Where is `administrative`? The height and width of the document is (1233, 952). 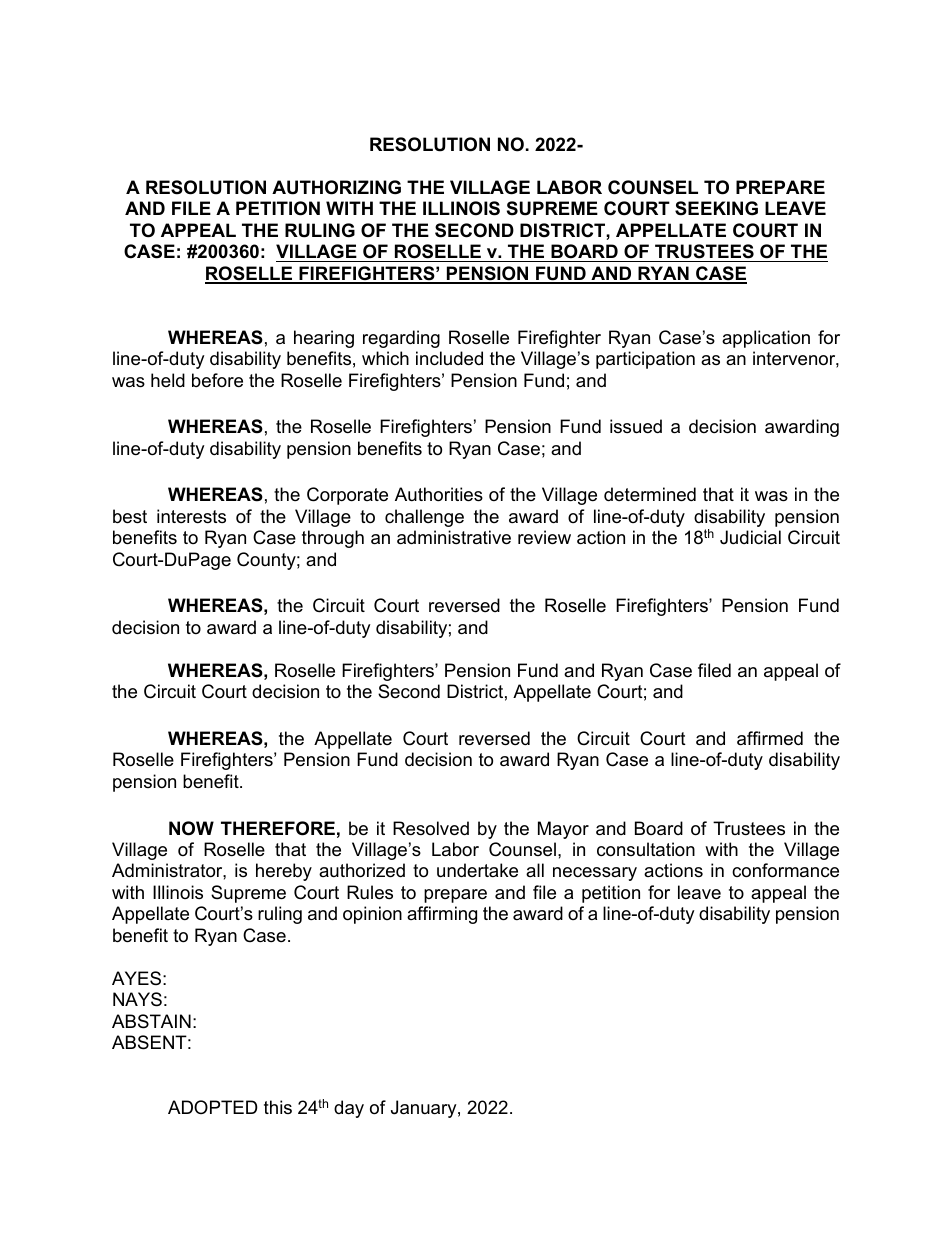 administrative is located at coordinates (454, 537).
